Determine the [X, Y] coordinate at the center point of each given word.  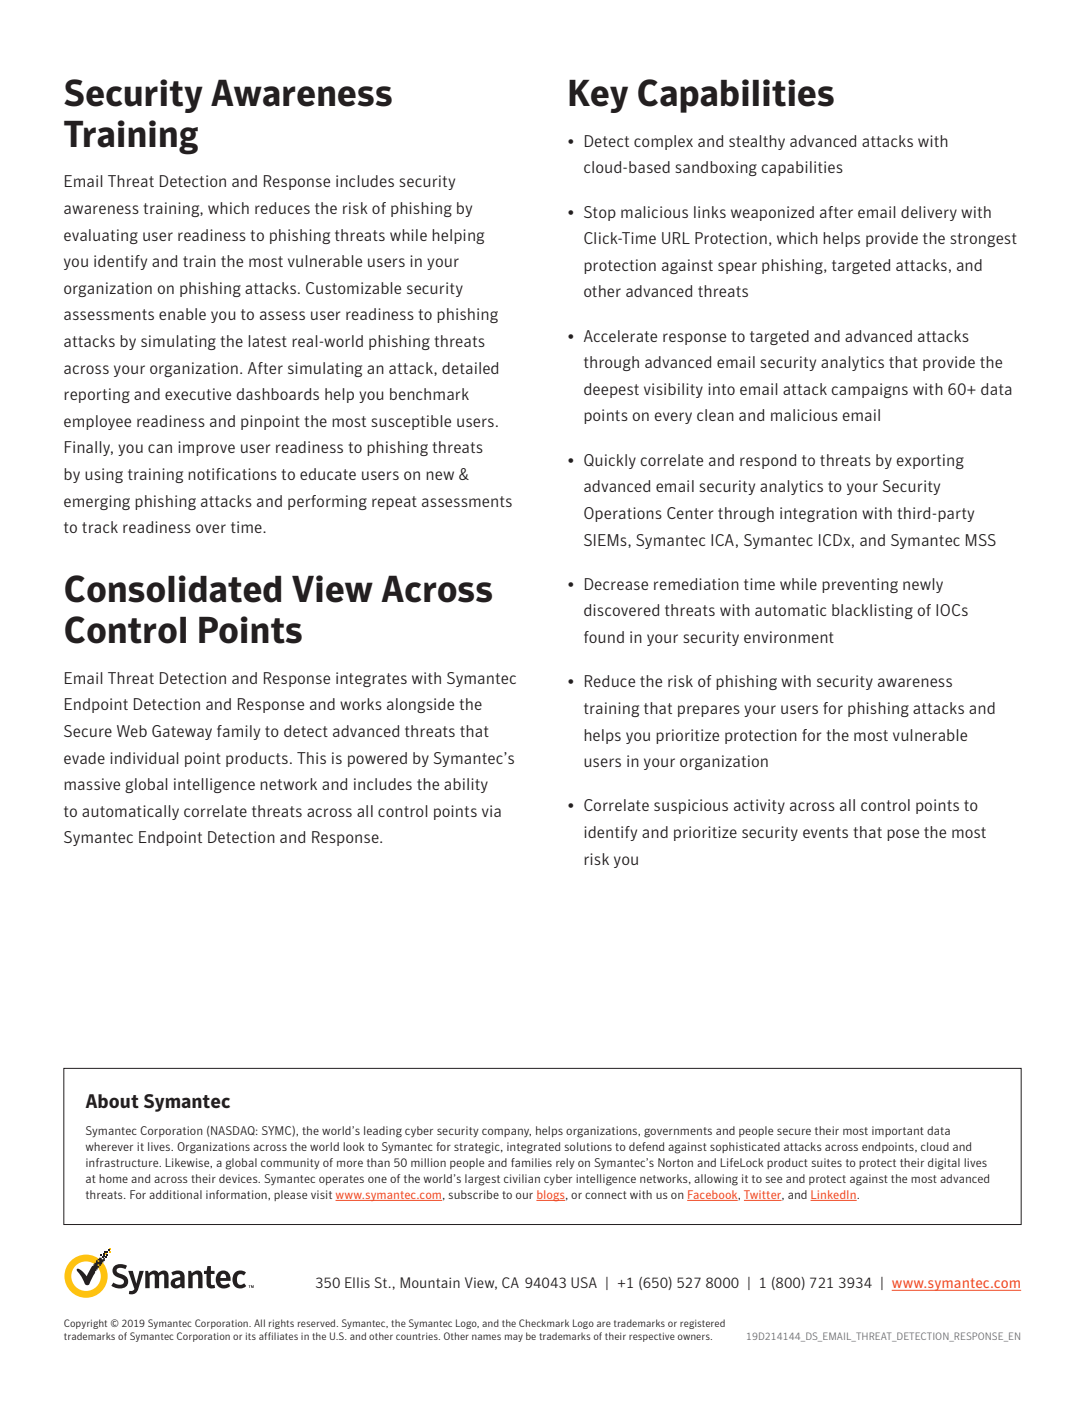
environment [789, 637]
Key [598, 96]
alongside [420, 705]
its [251, 1336]
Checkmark [544, 1323]
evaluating [101, 236]
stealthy [757, 142]
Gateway [182, 732]
